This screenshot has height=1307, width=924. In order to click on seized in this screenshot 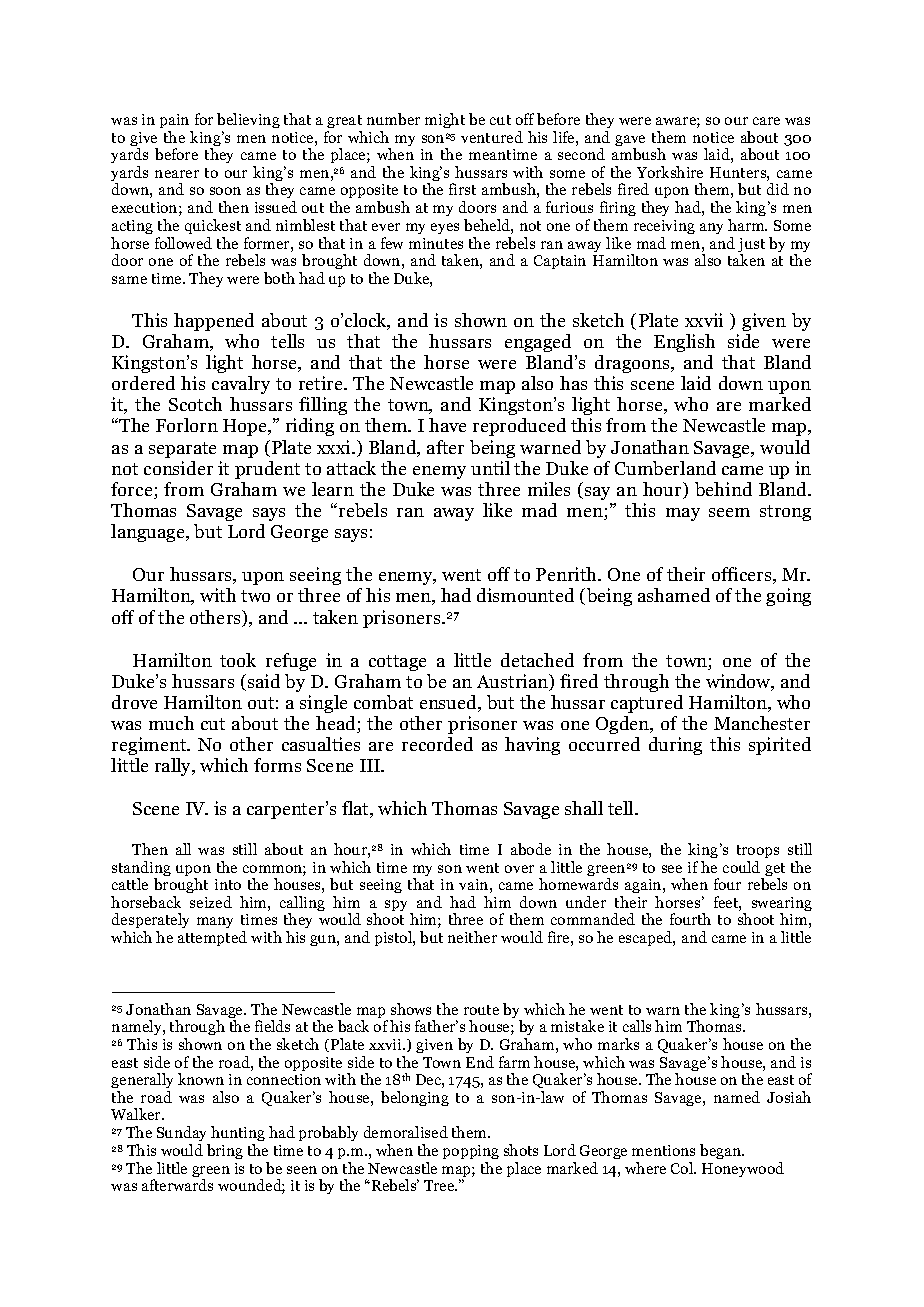, I will do `click(211, 902)`.
